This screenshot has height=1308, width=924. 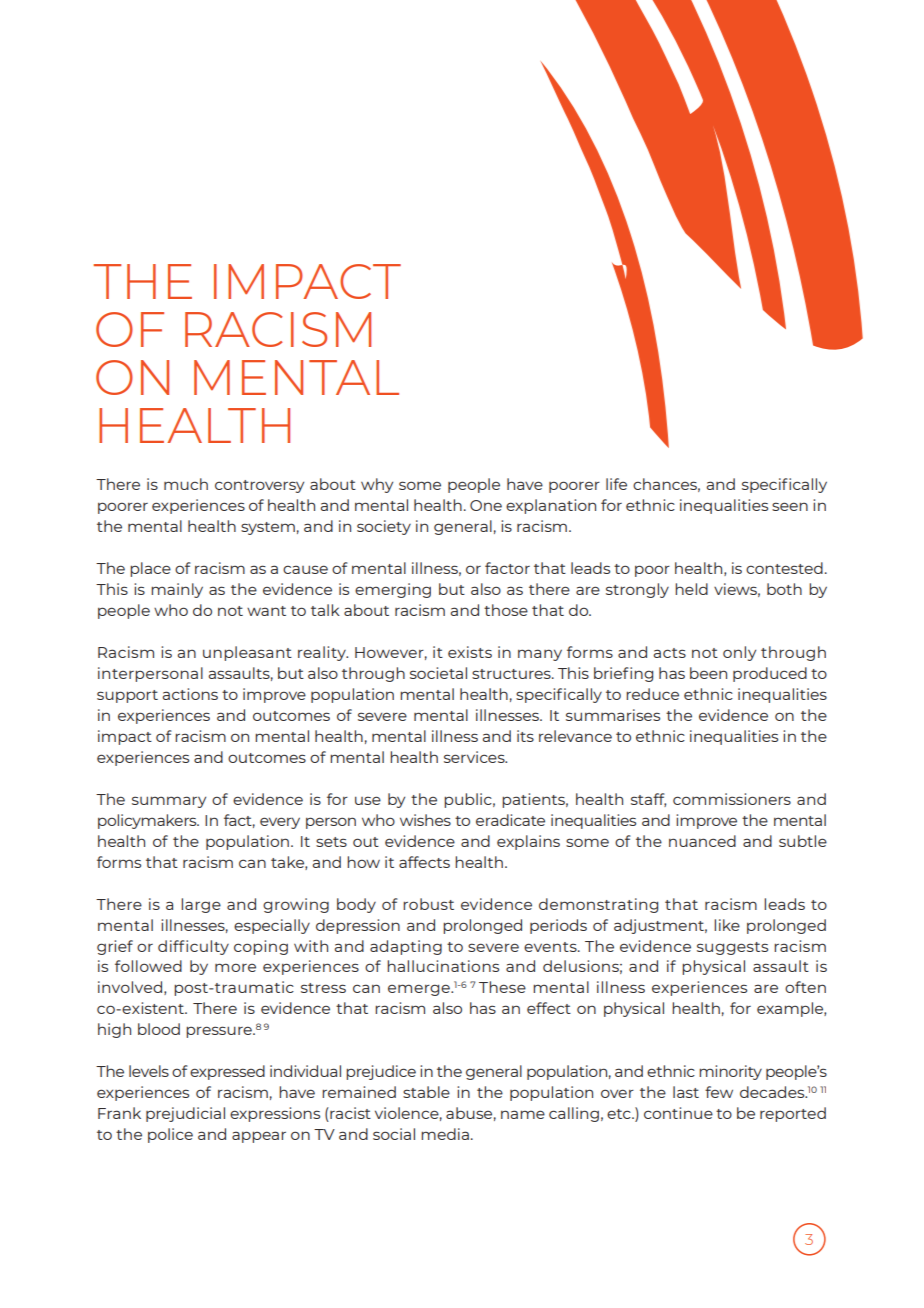 What do you see at coordinates (428, 904) in the screenshot?
I see `robust` at bounding box center [428, 904].
